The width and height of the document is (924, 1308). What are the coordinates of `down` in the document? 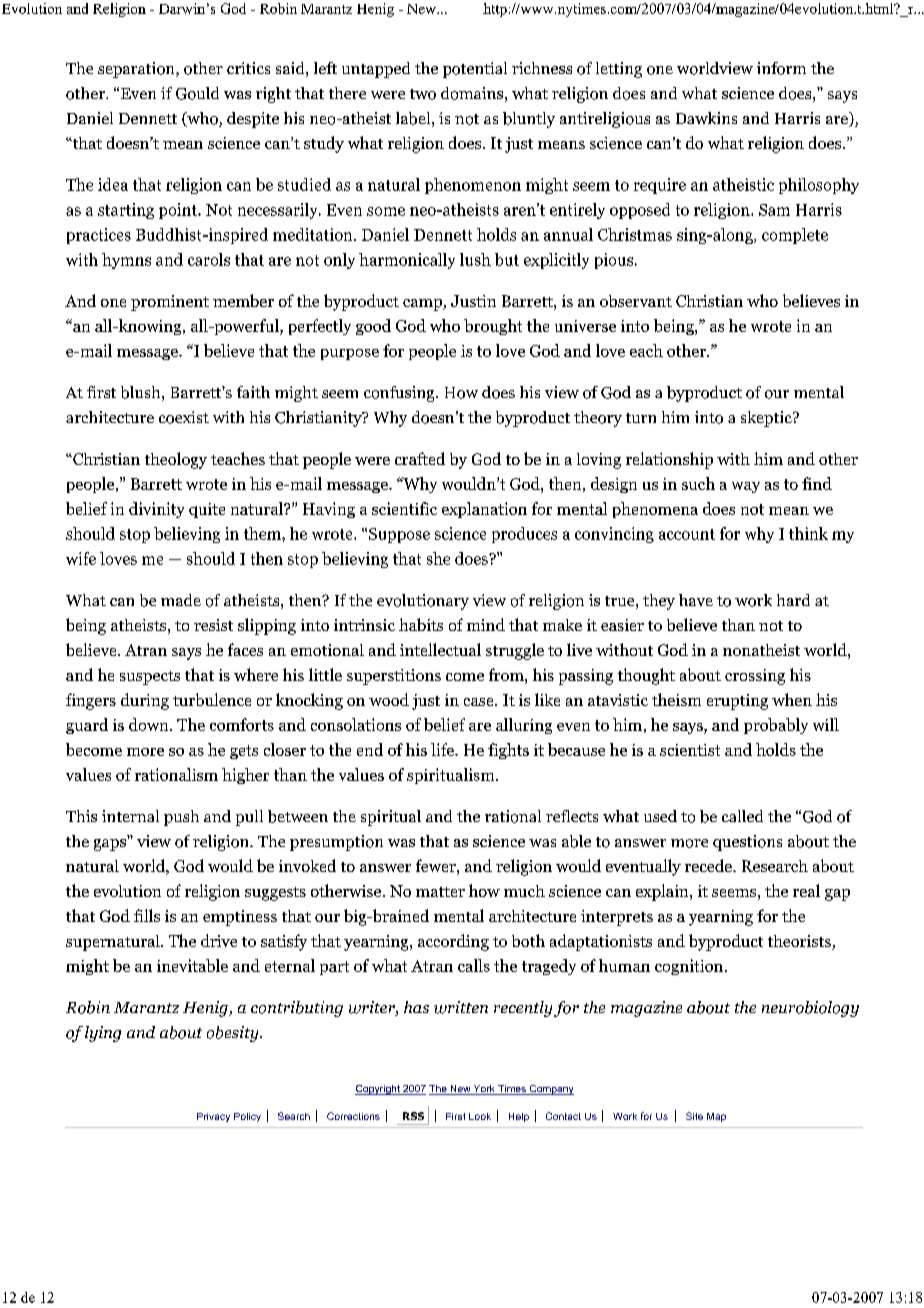 It's located at (150, 724).
